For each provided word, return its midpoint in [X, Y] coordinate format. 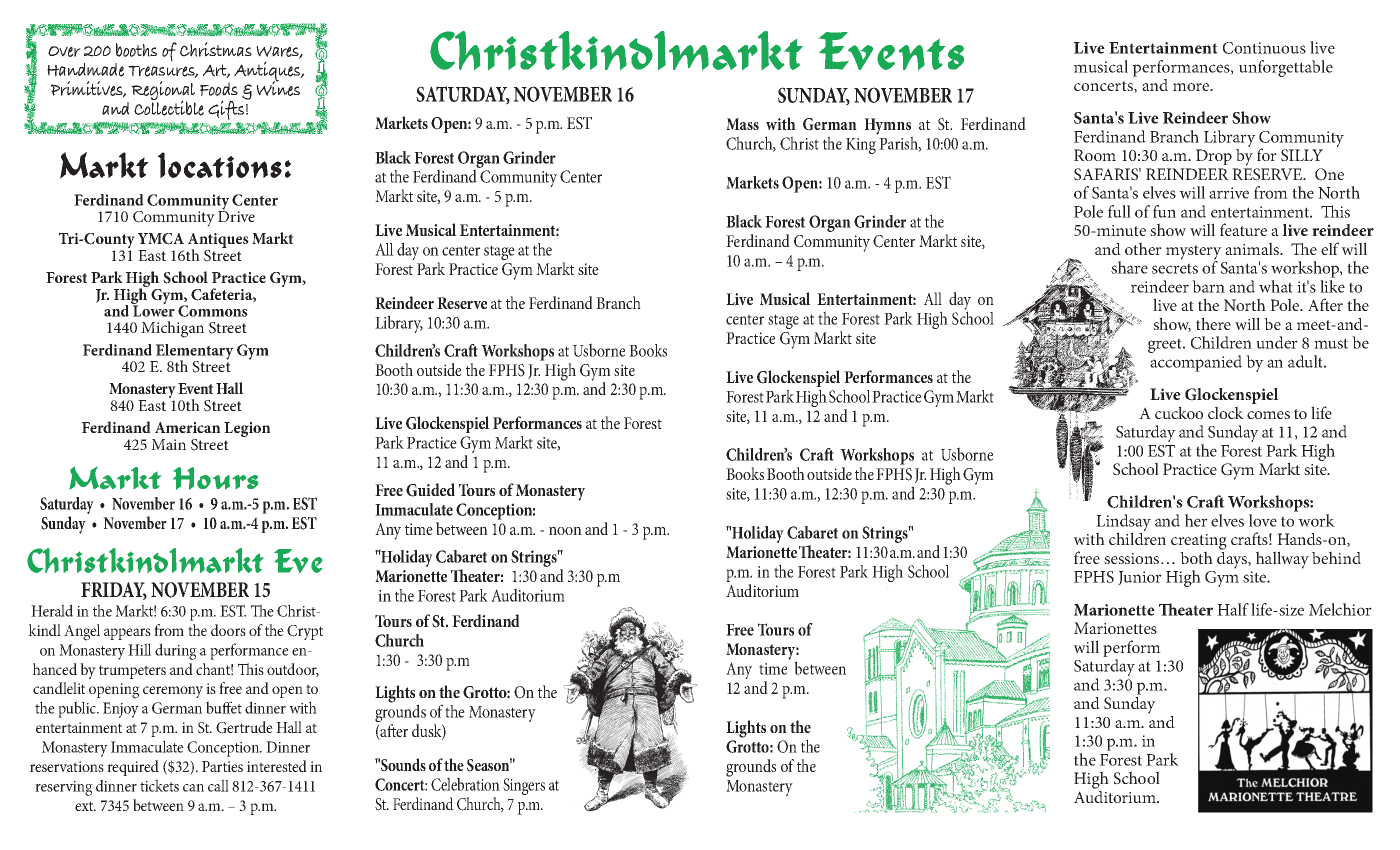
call [218, 785]
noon [565, 531]
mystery [1194, 253]
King [861, 146]
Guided [430, 490]
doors [228, 630]
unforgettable [1286, 68]
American [188, 427]
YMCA [161, 239]
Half [1233, 609]
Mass [742, 124]
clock [1226, 412]
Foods [219, 89]
